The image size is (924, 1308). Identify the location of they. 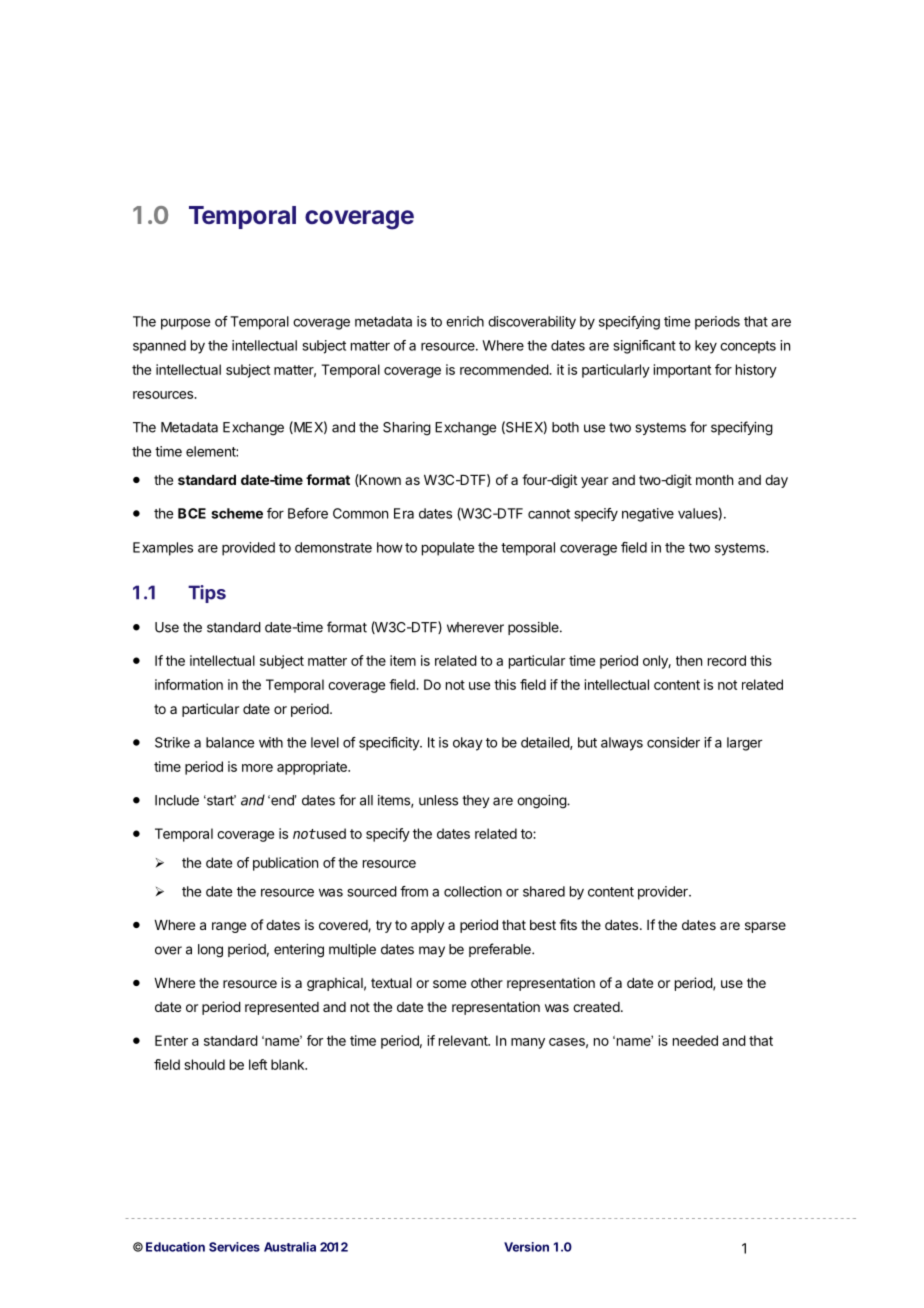
(475, 801).
